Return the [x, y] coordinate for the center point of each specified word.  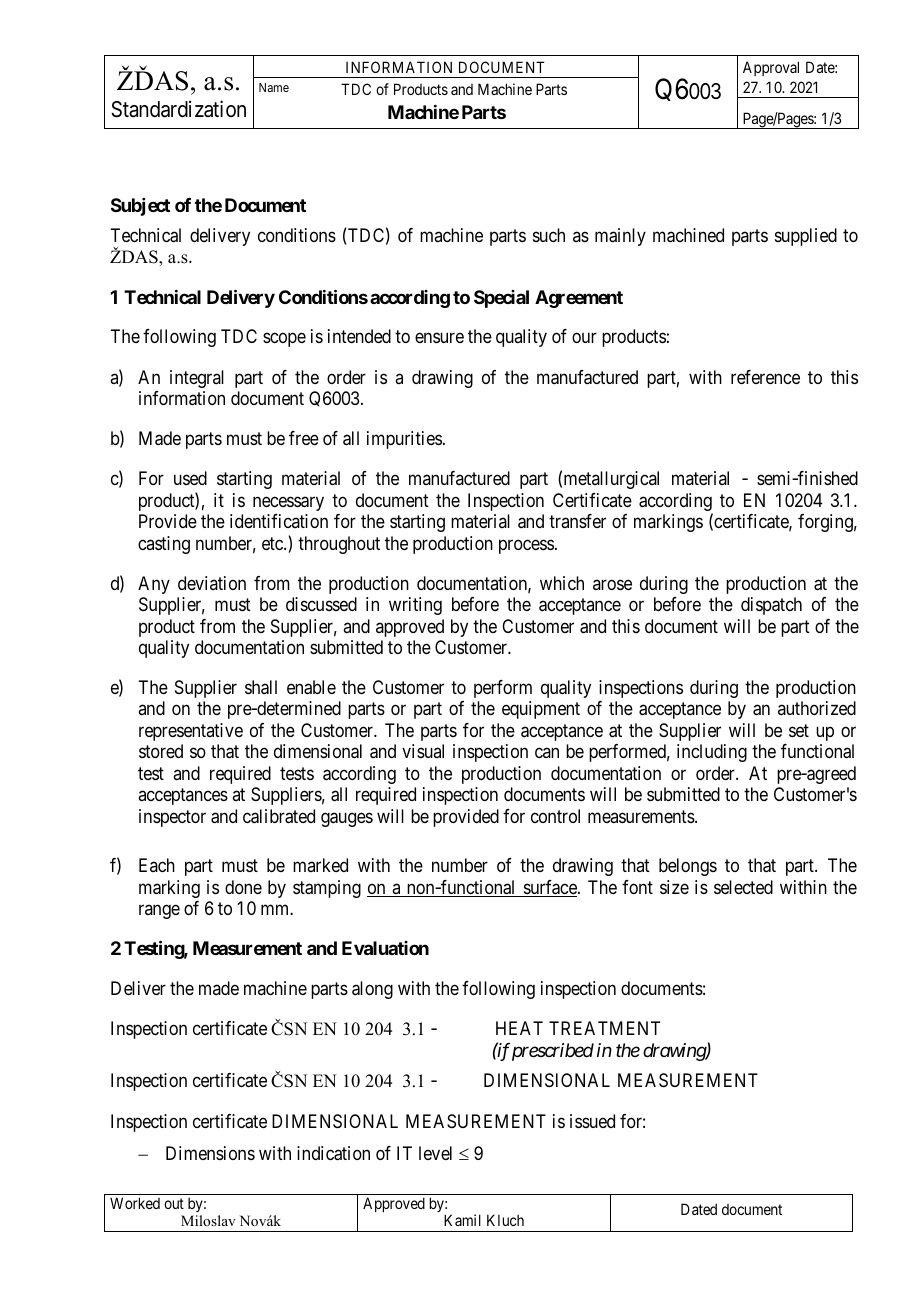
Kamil [462, 1220]
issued [592, 1121]
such [549, 235]
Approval [771, 68]
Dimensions [210, 1153]
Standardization [178, 109]
